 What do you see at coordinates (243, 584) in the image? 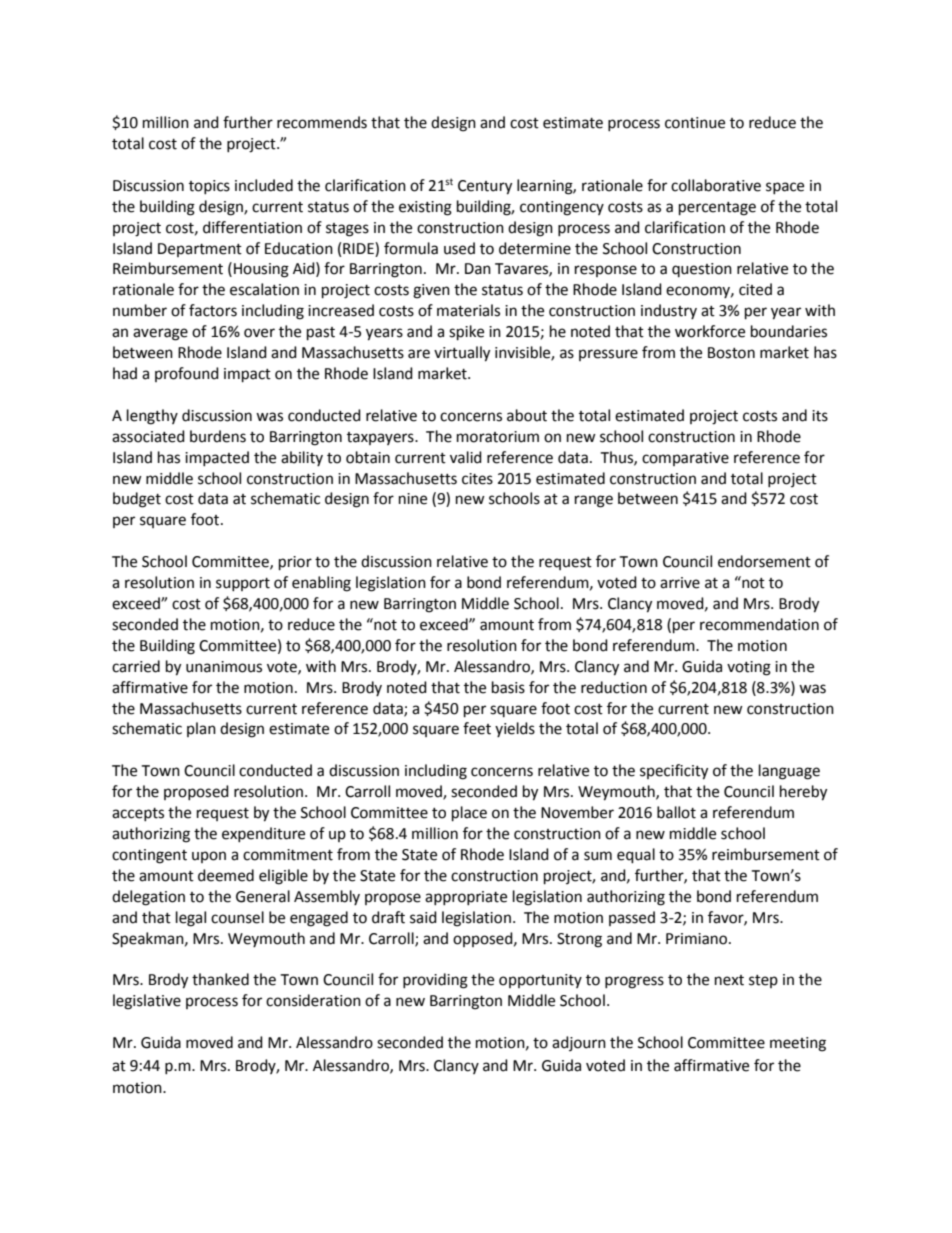
I see `support` at bounding box center [243, 584].
